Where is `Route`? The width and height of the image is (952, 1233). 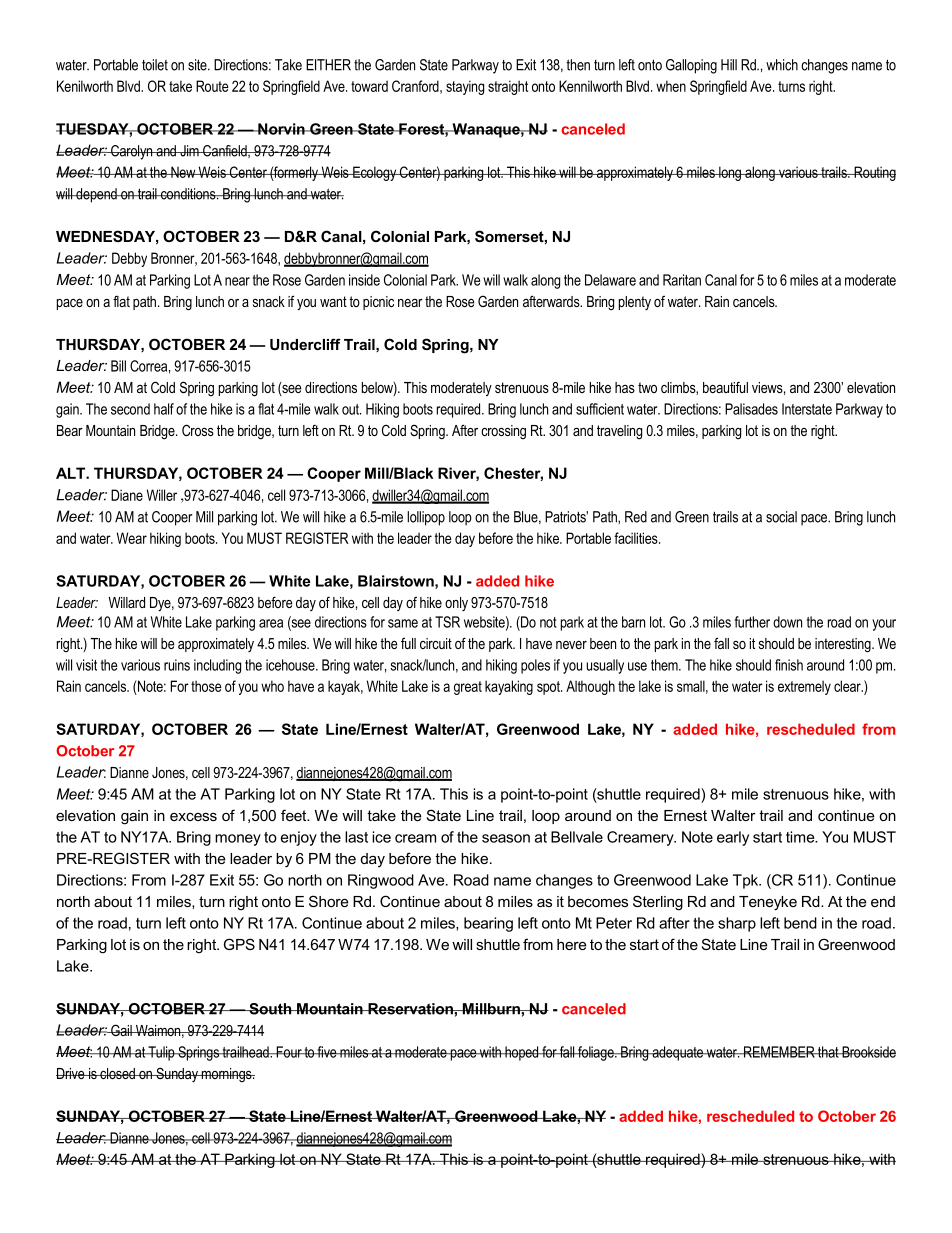
Route is located at coordinates (212, 86).
